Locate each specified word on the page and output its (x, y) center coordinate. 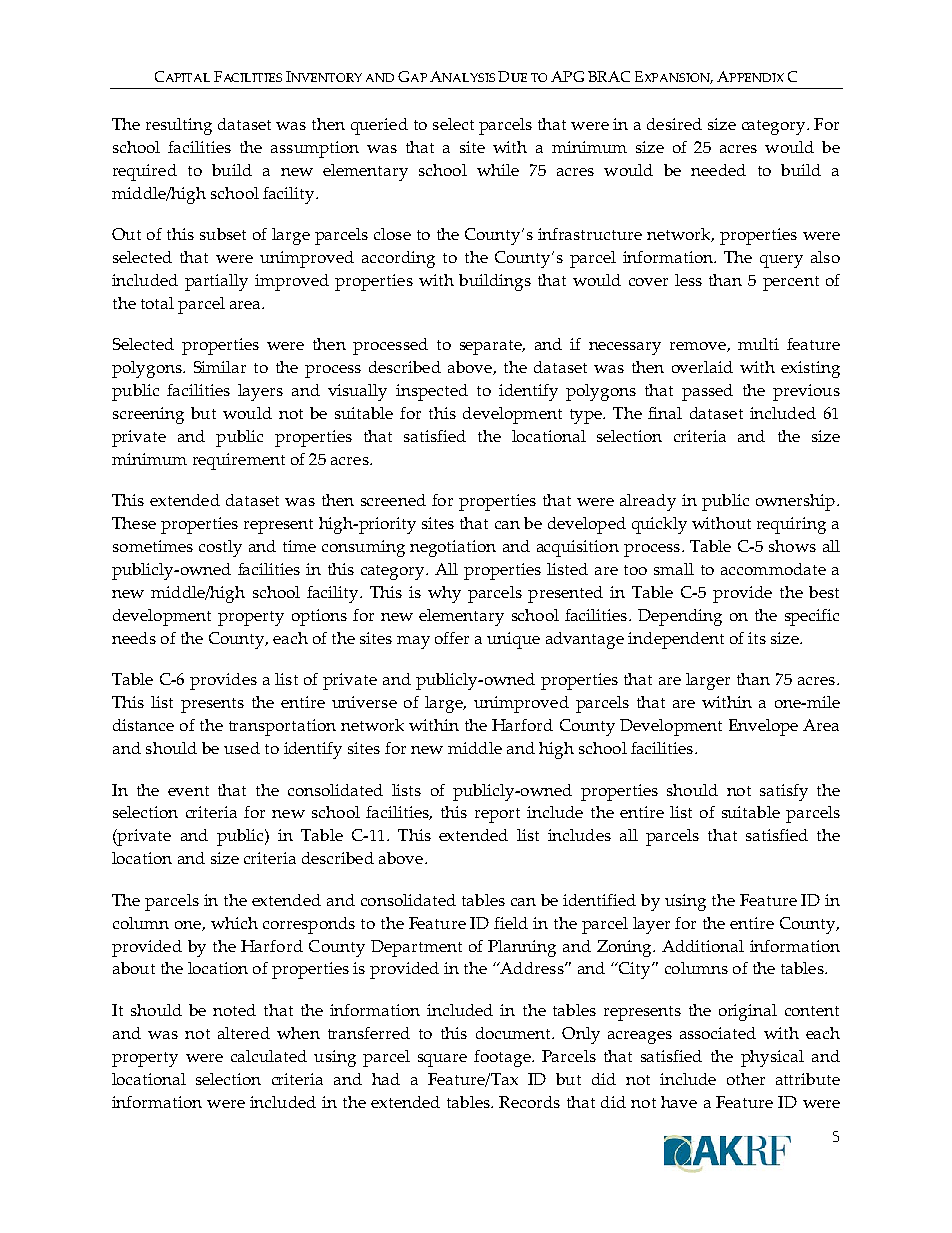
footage (503, 1058)
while (498, 170)
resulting (179, 126)
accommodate (773, 569)
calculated (269, 1056)
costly (220, 548)
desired (674, 124)
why (444, 594)
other (746, 1079)
